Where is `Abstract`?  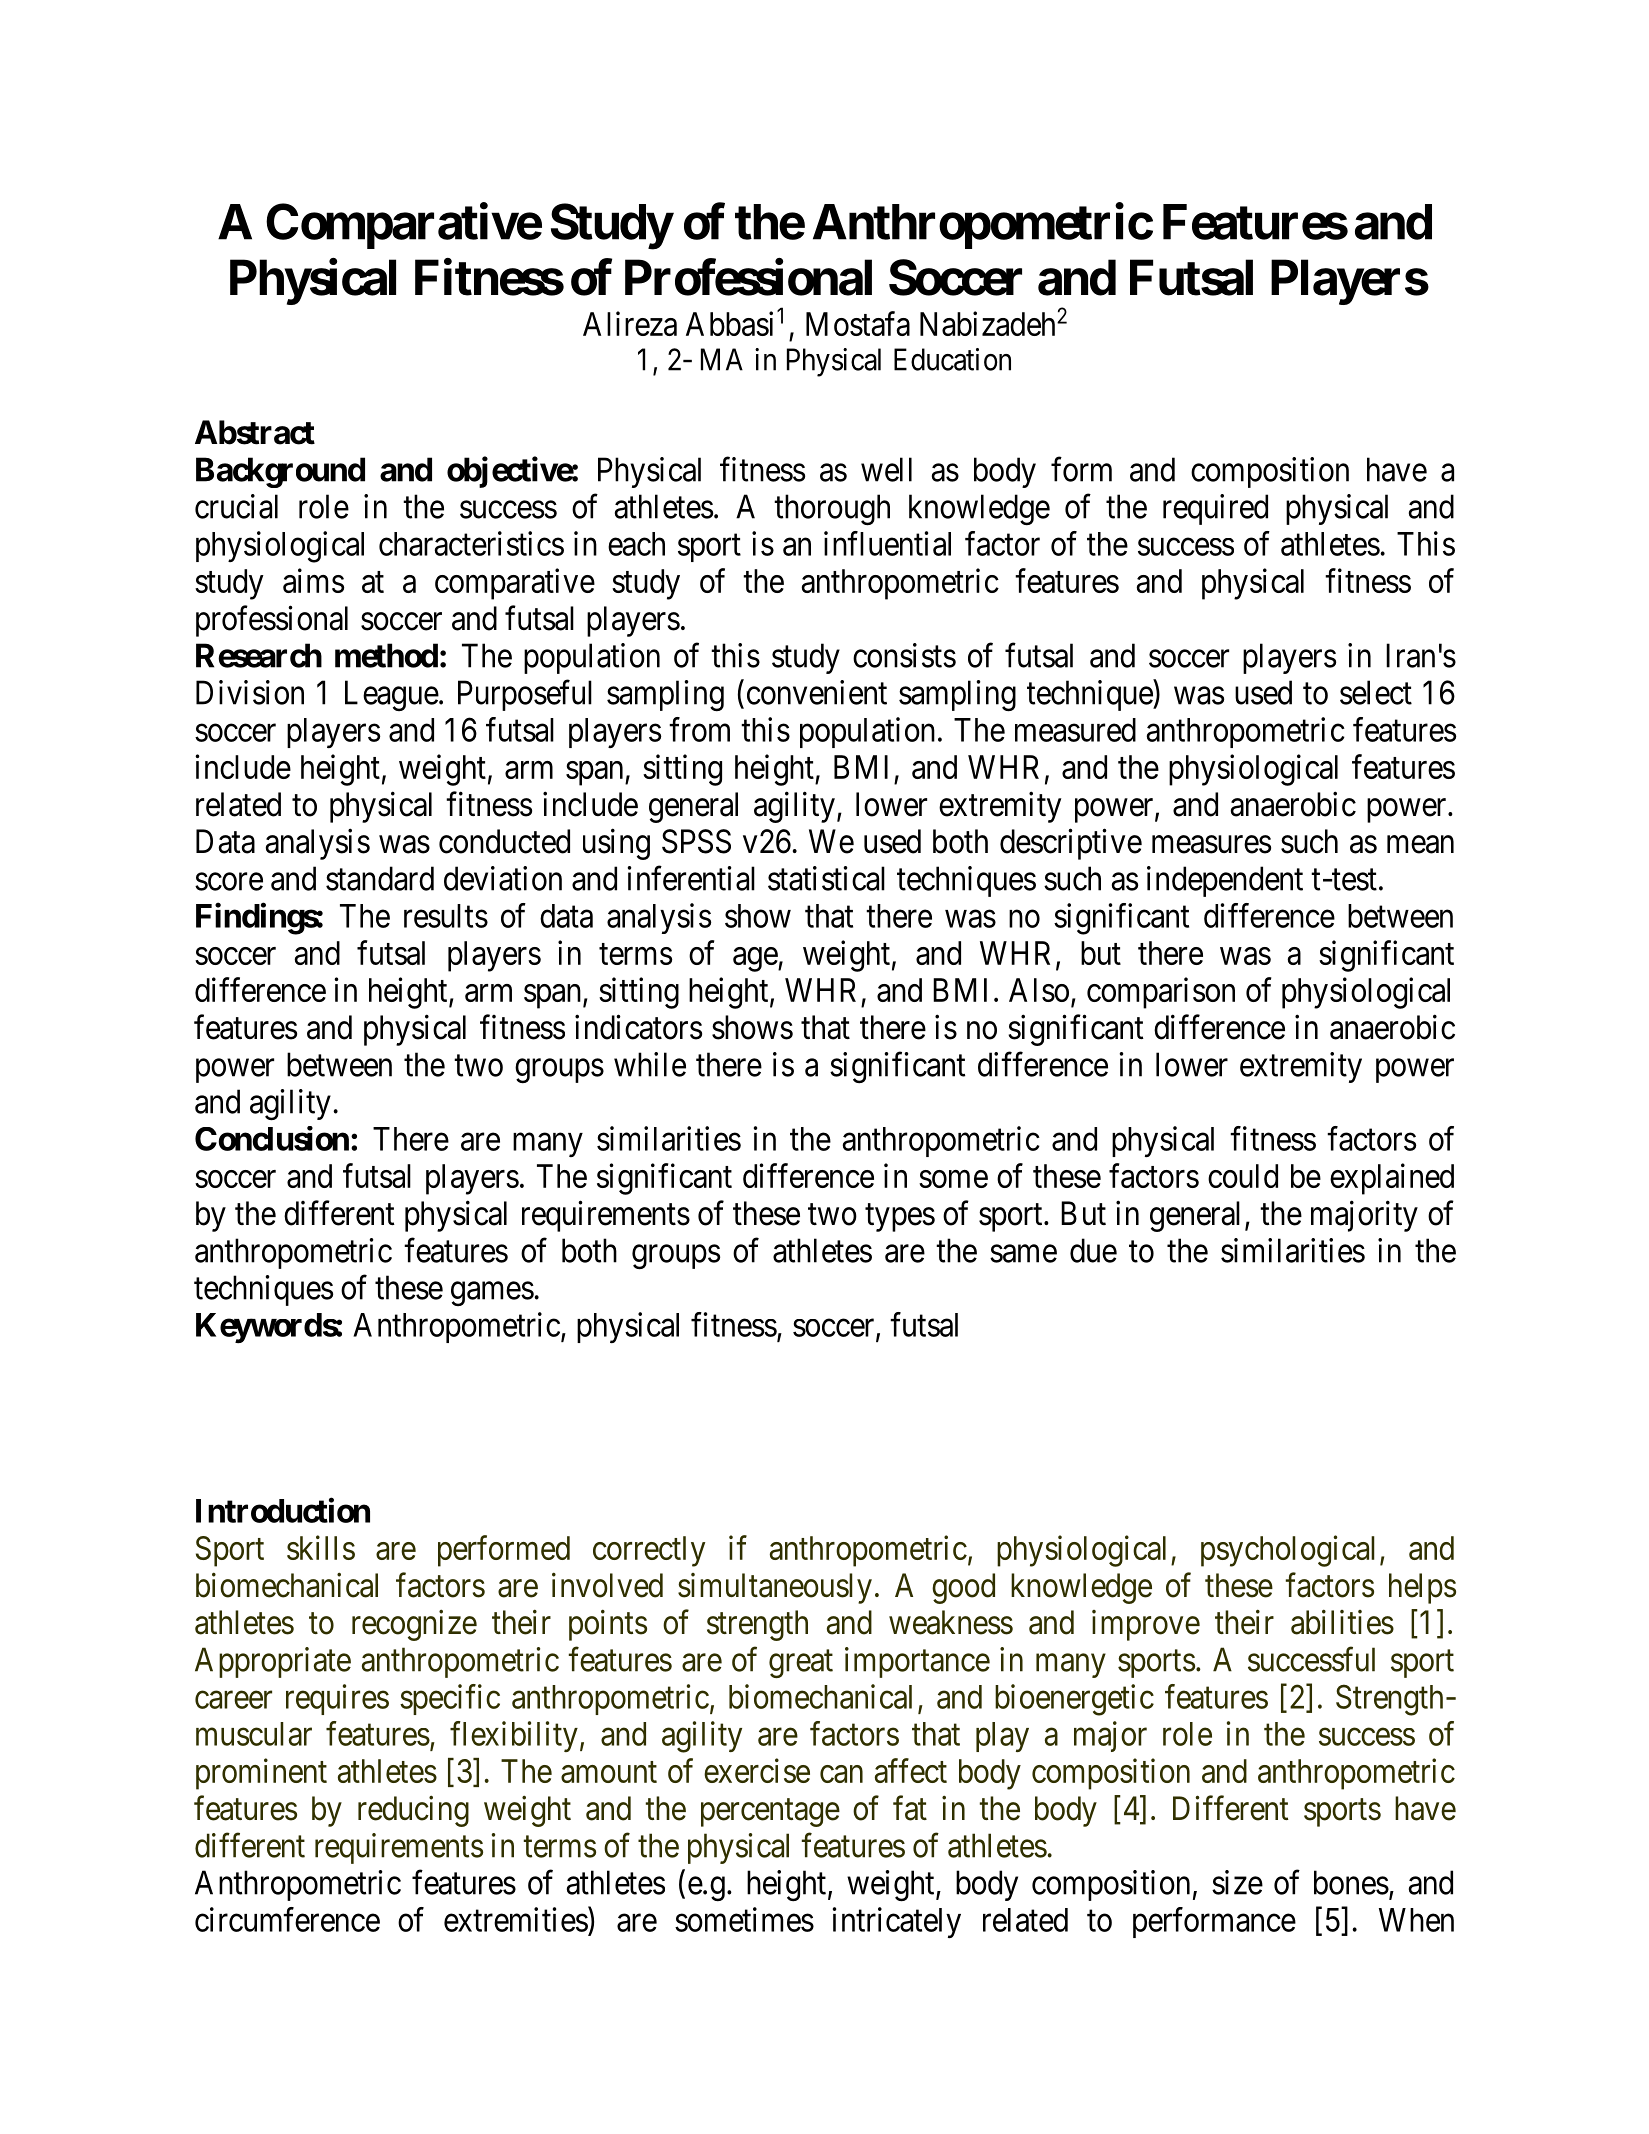
Abstract is located at coordinates (255, 432).
